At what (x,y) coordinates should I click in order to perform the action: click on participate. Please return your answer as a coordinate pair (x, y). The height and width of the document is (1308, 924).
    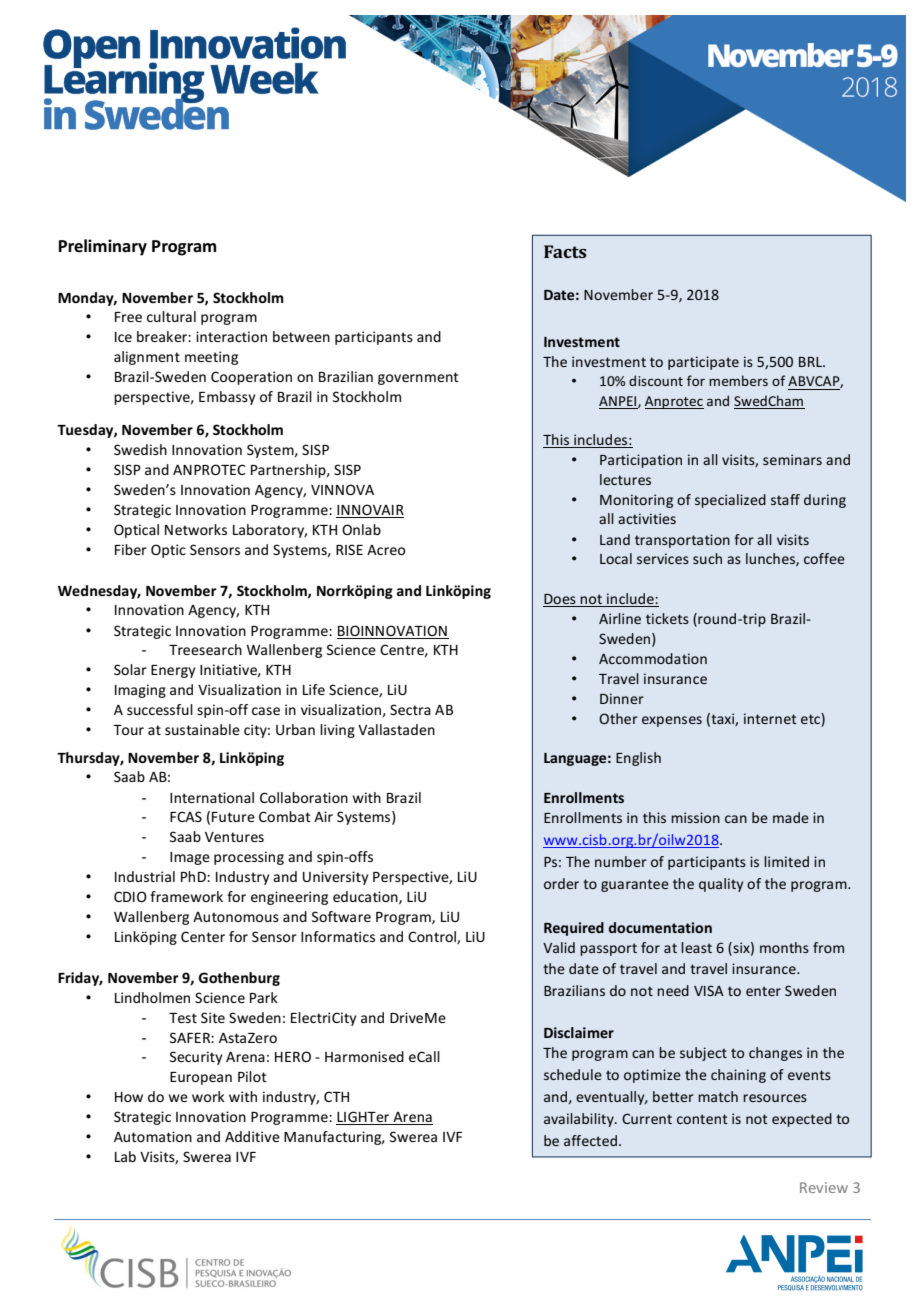
    Looking at the image, I should click on (703, 363).
